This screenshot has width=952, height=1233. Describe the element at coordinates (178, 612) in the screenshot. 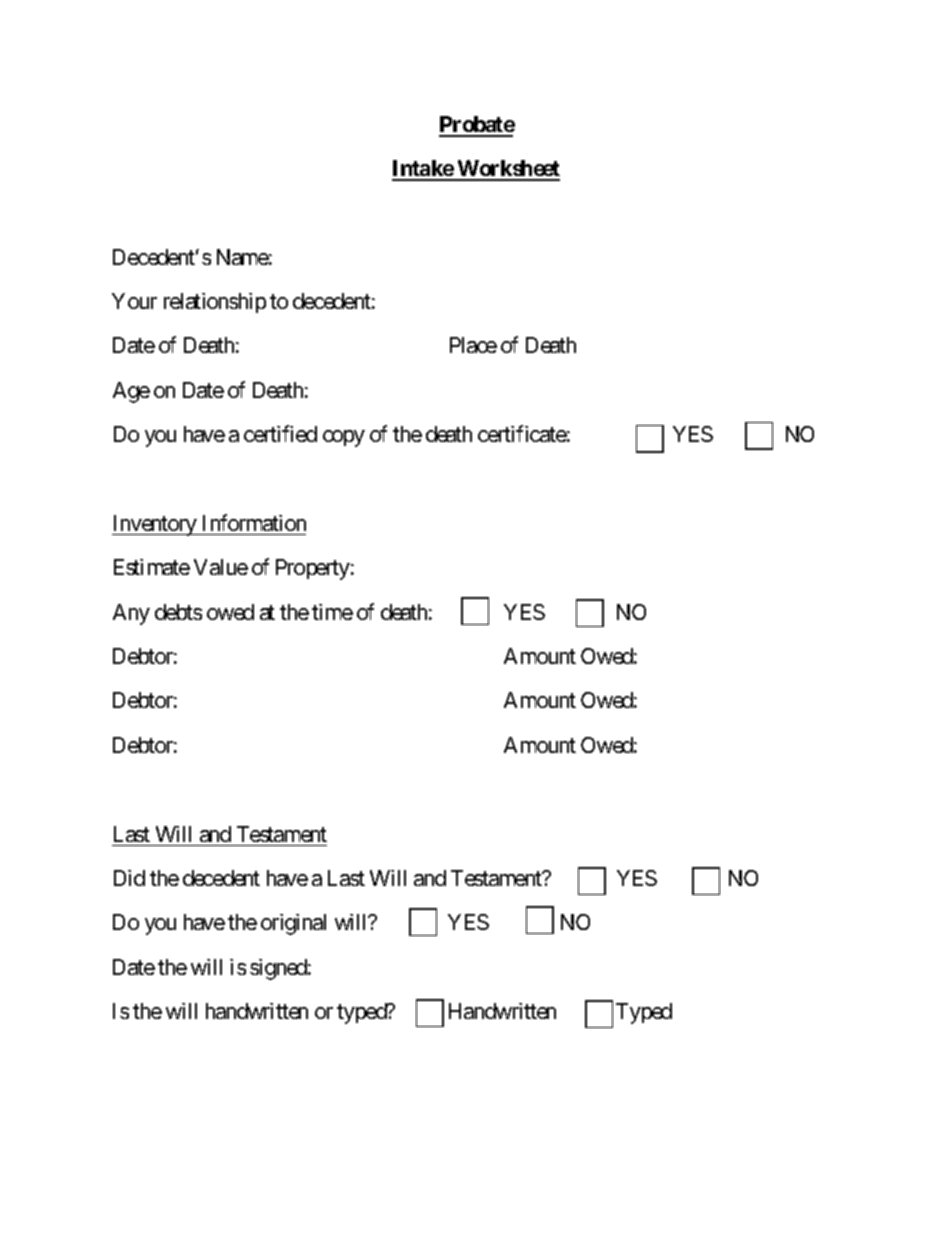

I see `debts` at that location.
